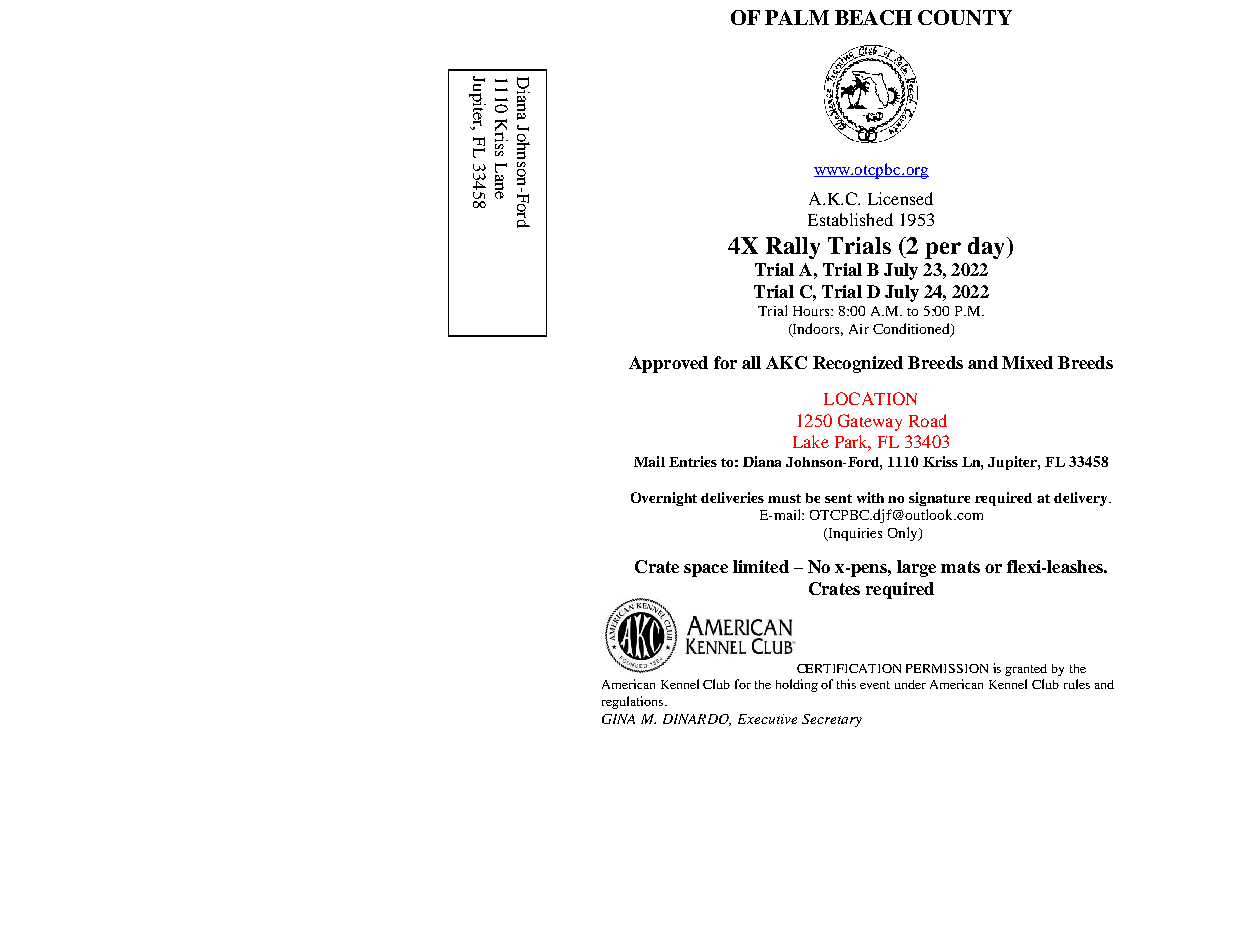 The image size is (1233, 952). I want to click on Mixed, so click(1027, 362).
